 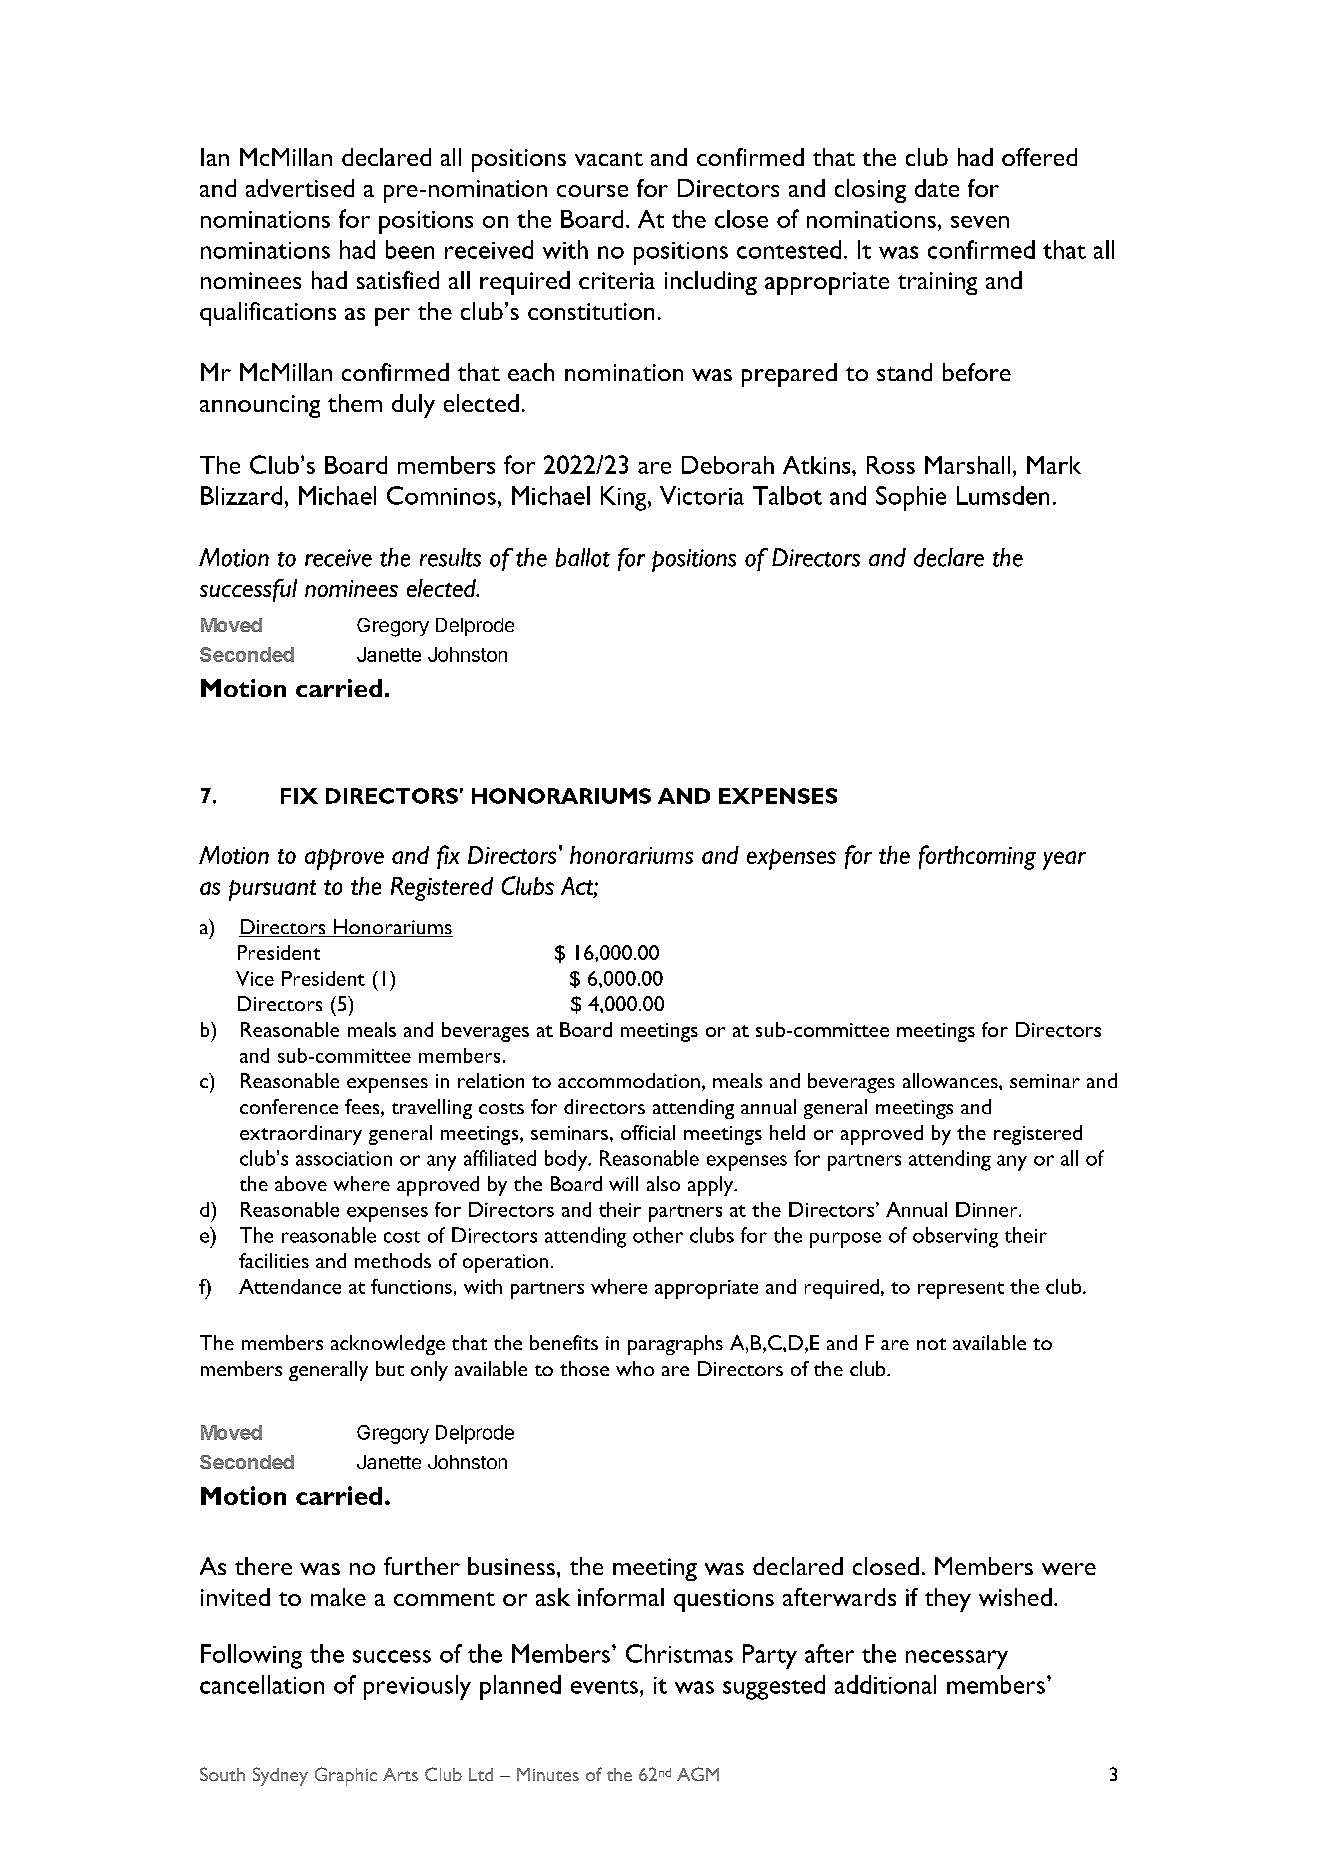 I want to click on other, so click(x=658, y=1235).
